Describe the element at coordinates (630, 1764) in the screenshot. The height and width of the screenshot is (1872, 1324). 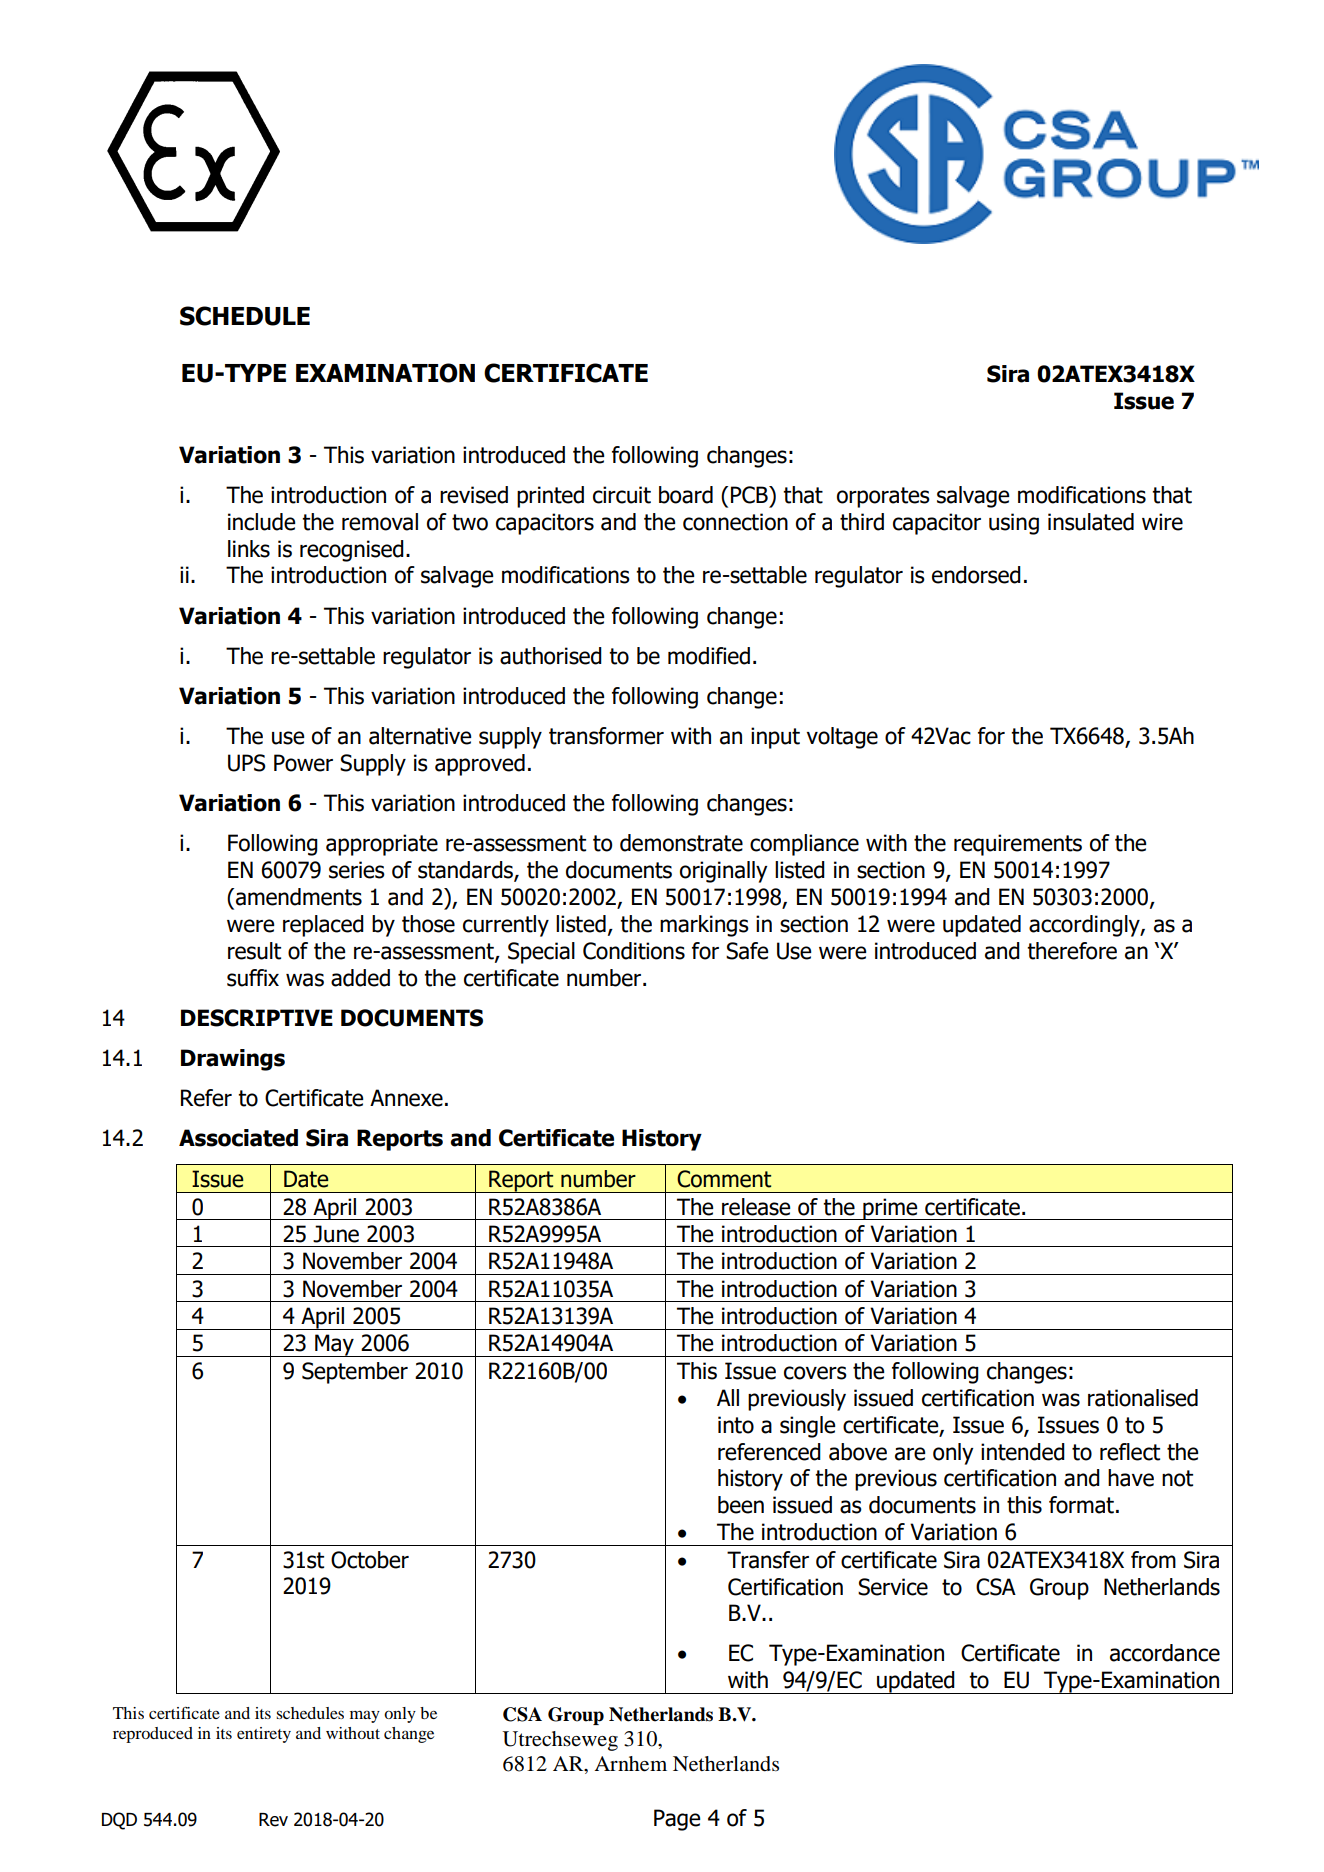
I see `Arnhem` at that location.
